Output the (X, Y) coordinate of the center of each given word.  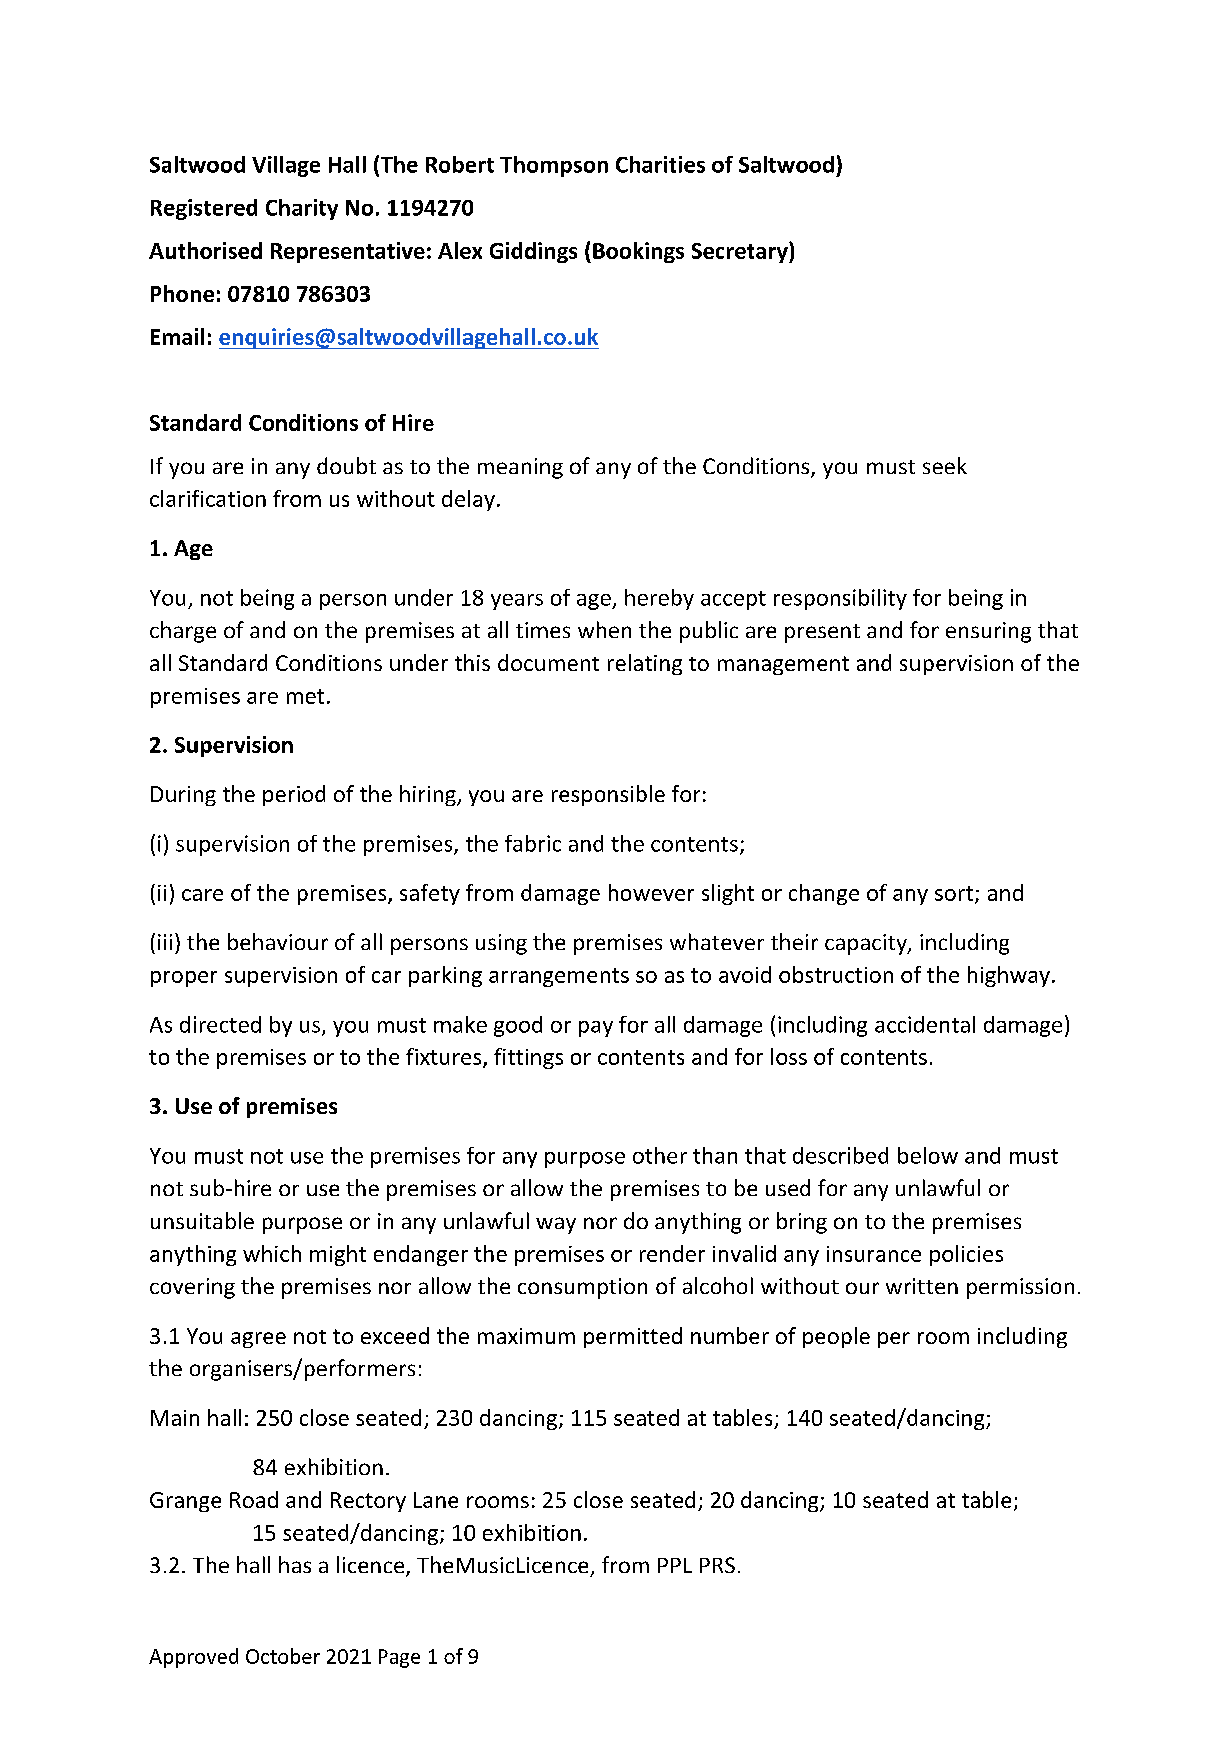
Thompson (554, 166)
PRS (717, 1565)
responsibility (840, 599)
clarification (208, 498)
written (922, 1286)
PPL (675, 1565)
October (283, 1656)
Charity (302, 209)
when (604, 629)
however (651, 892)
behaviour (278, 941)
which (272, 1253)
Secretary (741, 252)
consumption (582, 1288)
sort (954, 893)
